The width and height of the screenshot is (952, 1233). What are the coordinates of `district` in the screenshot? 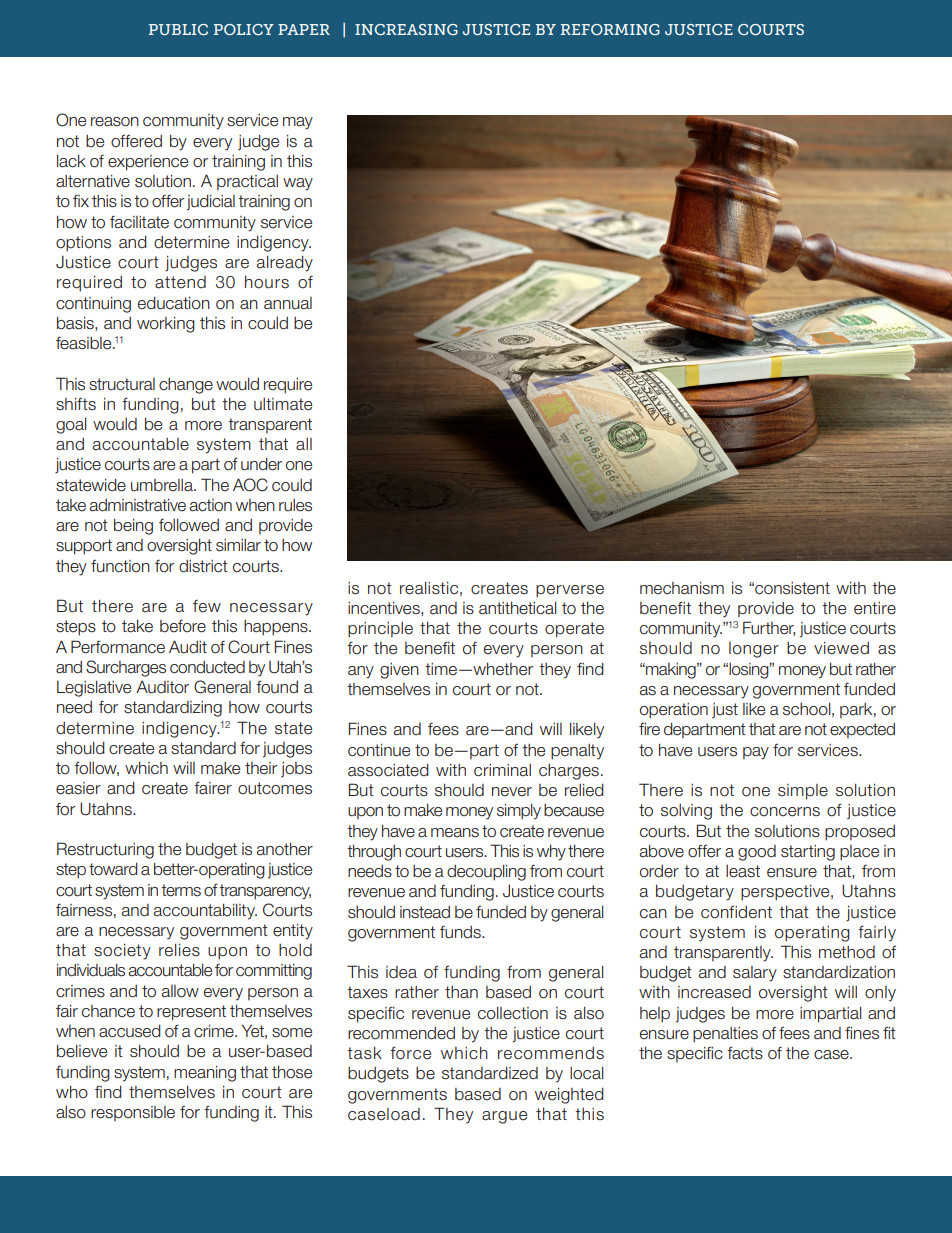 It's located at (203, 566).
